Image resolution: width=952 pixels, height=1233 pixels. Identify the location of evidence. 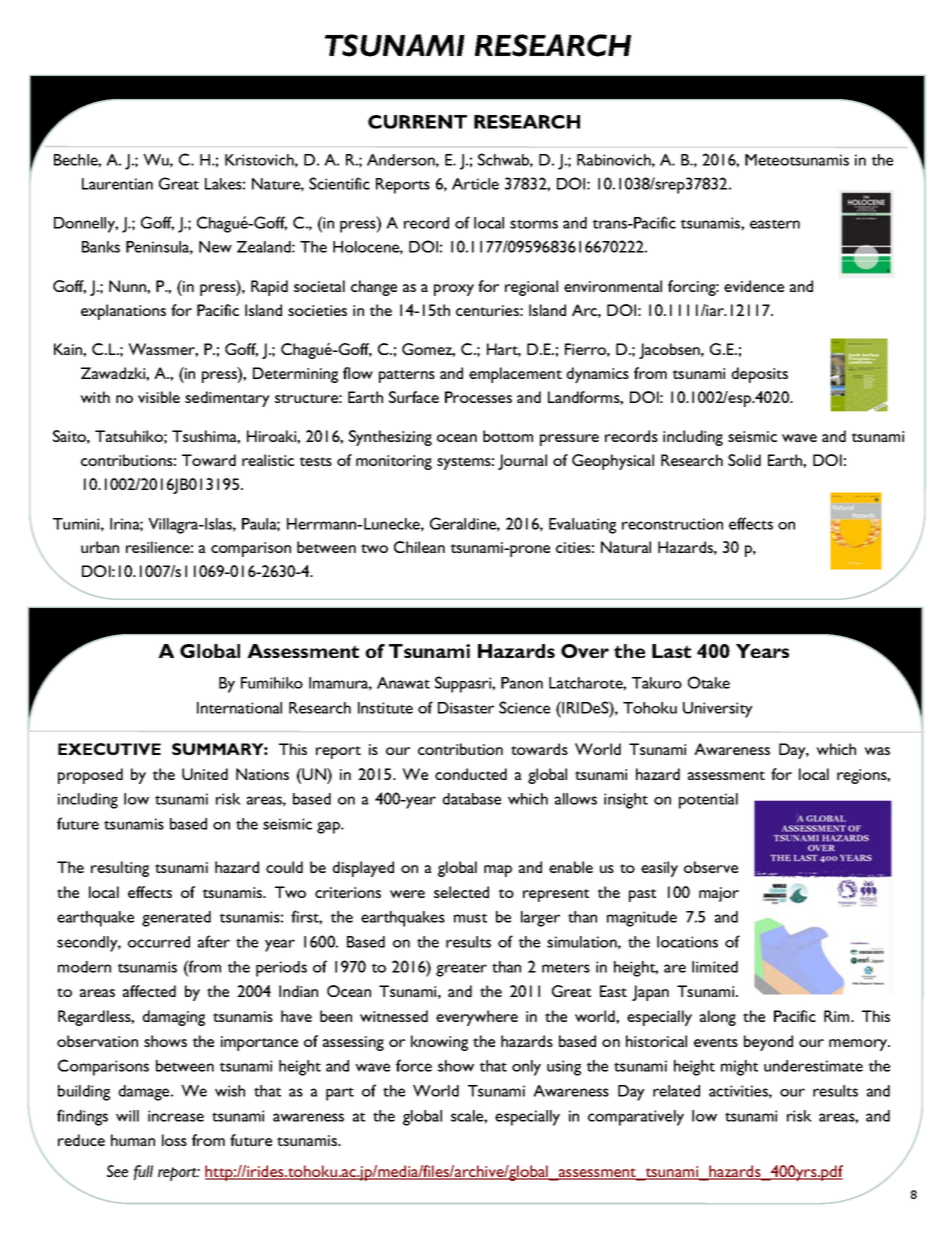
(754, 286).
